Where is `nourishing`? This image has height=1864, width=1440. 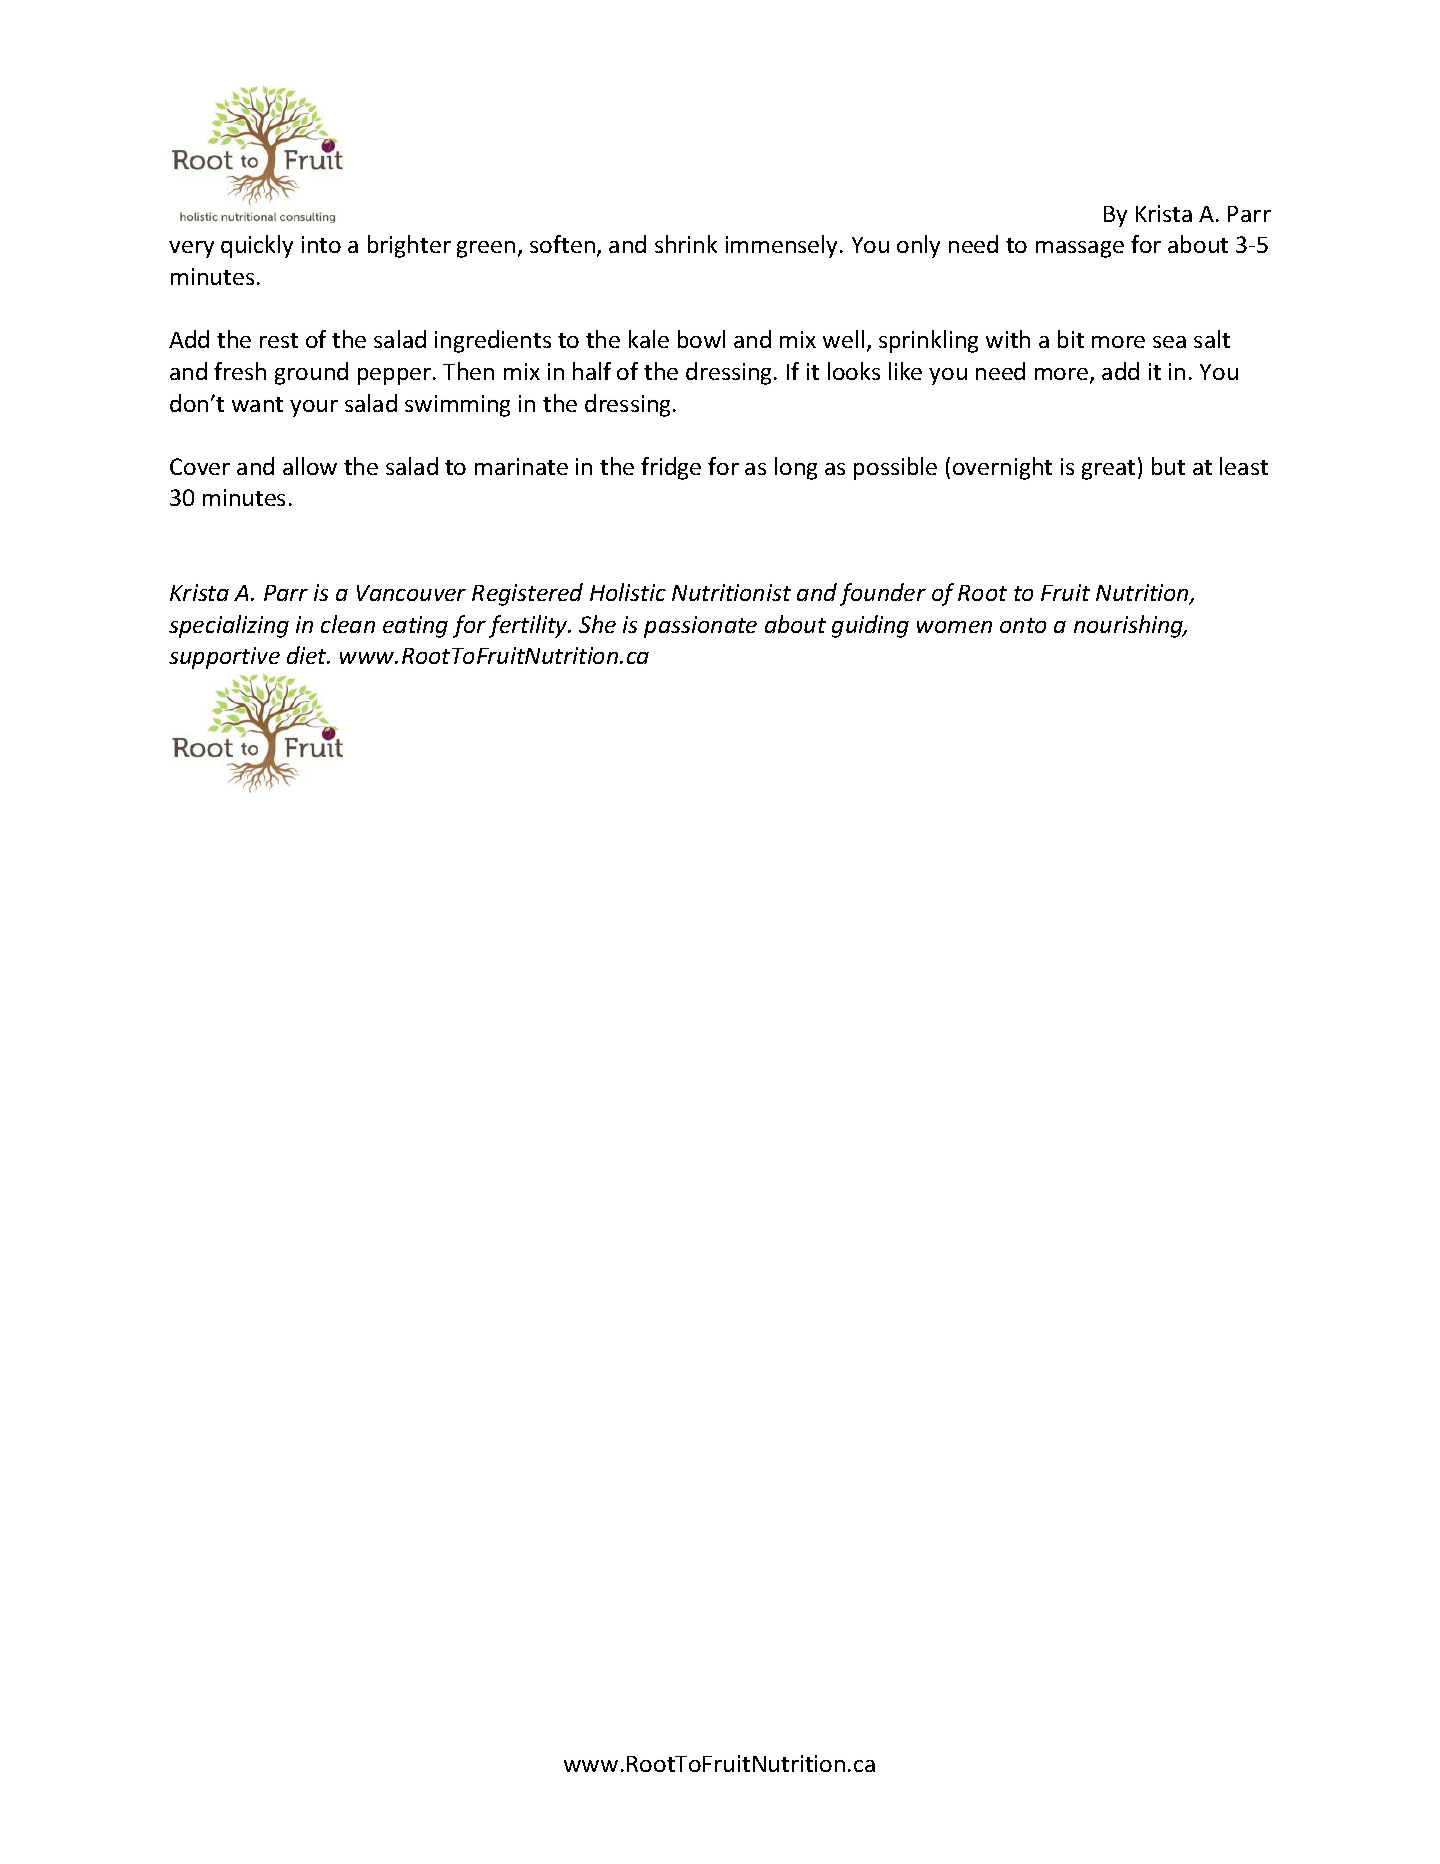 nourishing is located at coordinates (1130, 626).
